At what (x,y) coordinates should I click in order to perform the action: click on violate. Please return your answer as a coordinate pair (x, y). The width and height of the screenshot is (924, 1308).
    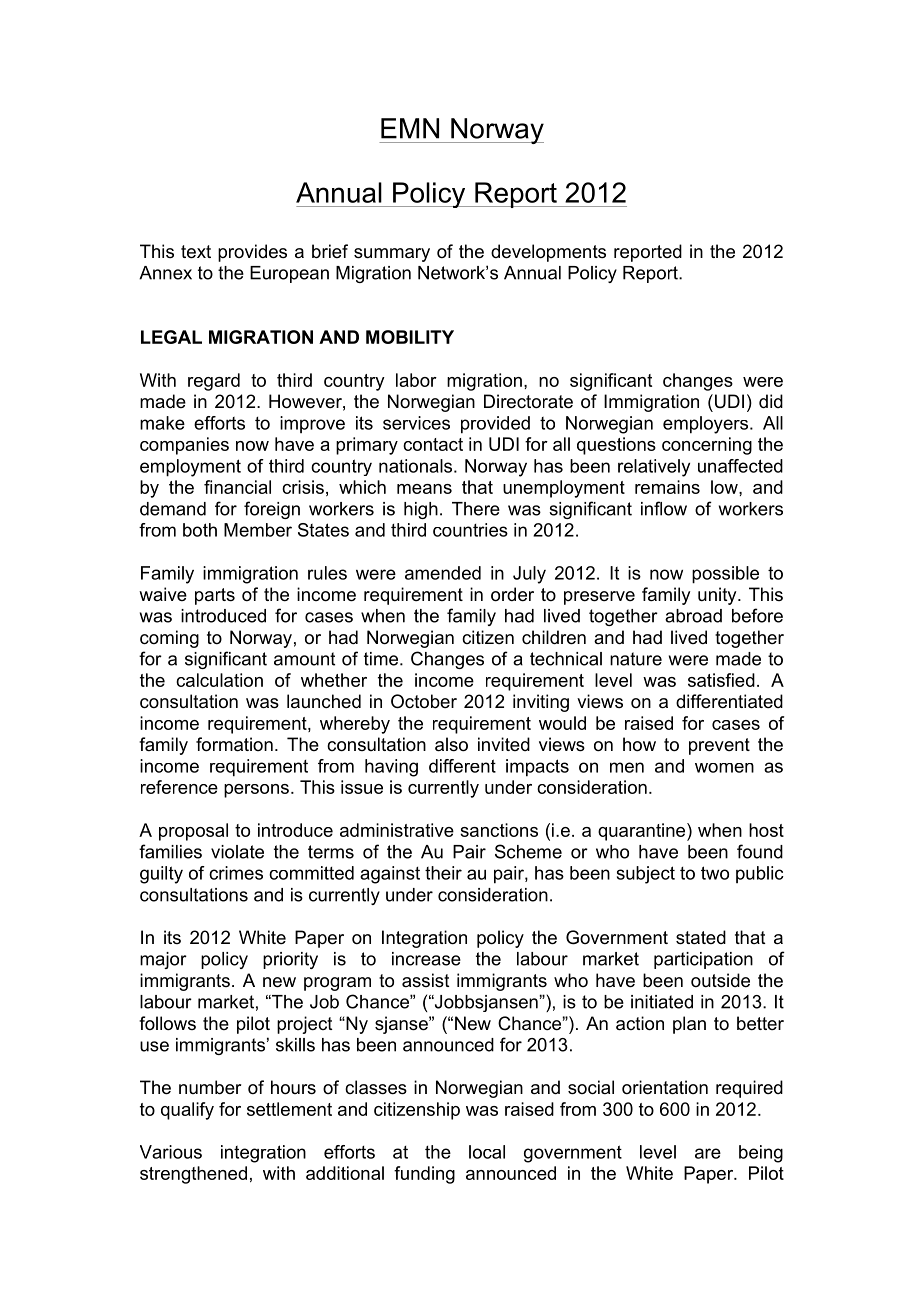
    Looking at the image, I should click on (237, 852).
